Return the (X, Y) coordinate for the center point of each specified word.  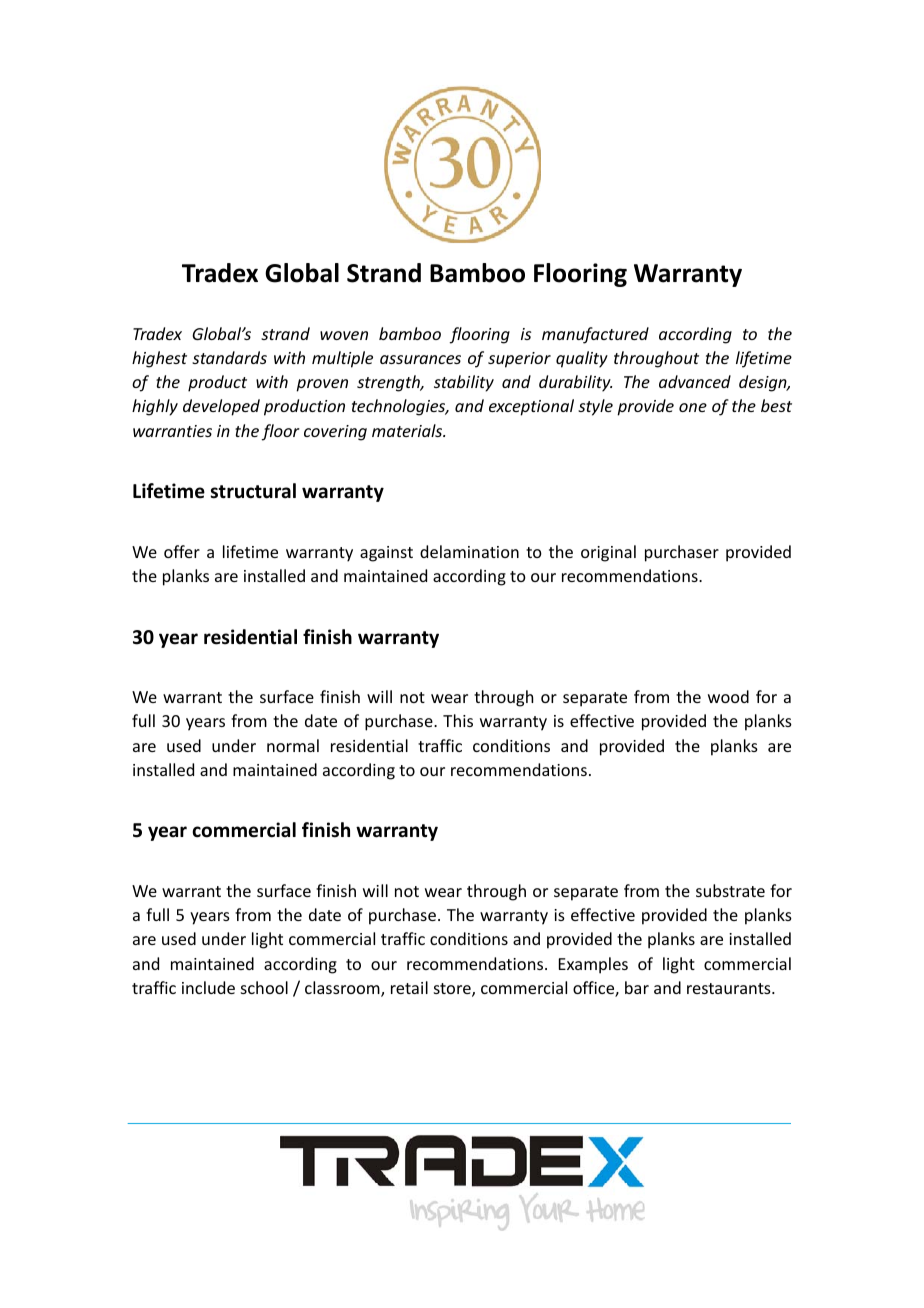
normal (293, 745)
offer (182, 551)
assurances (420, 359)
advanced (695, 381)
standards (229, 357)
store (453, 990)
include (208, 987)
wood (728, 696)
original (608, 553)
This (458, 720)
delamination (469, 551)
